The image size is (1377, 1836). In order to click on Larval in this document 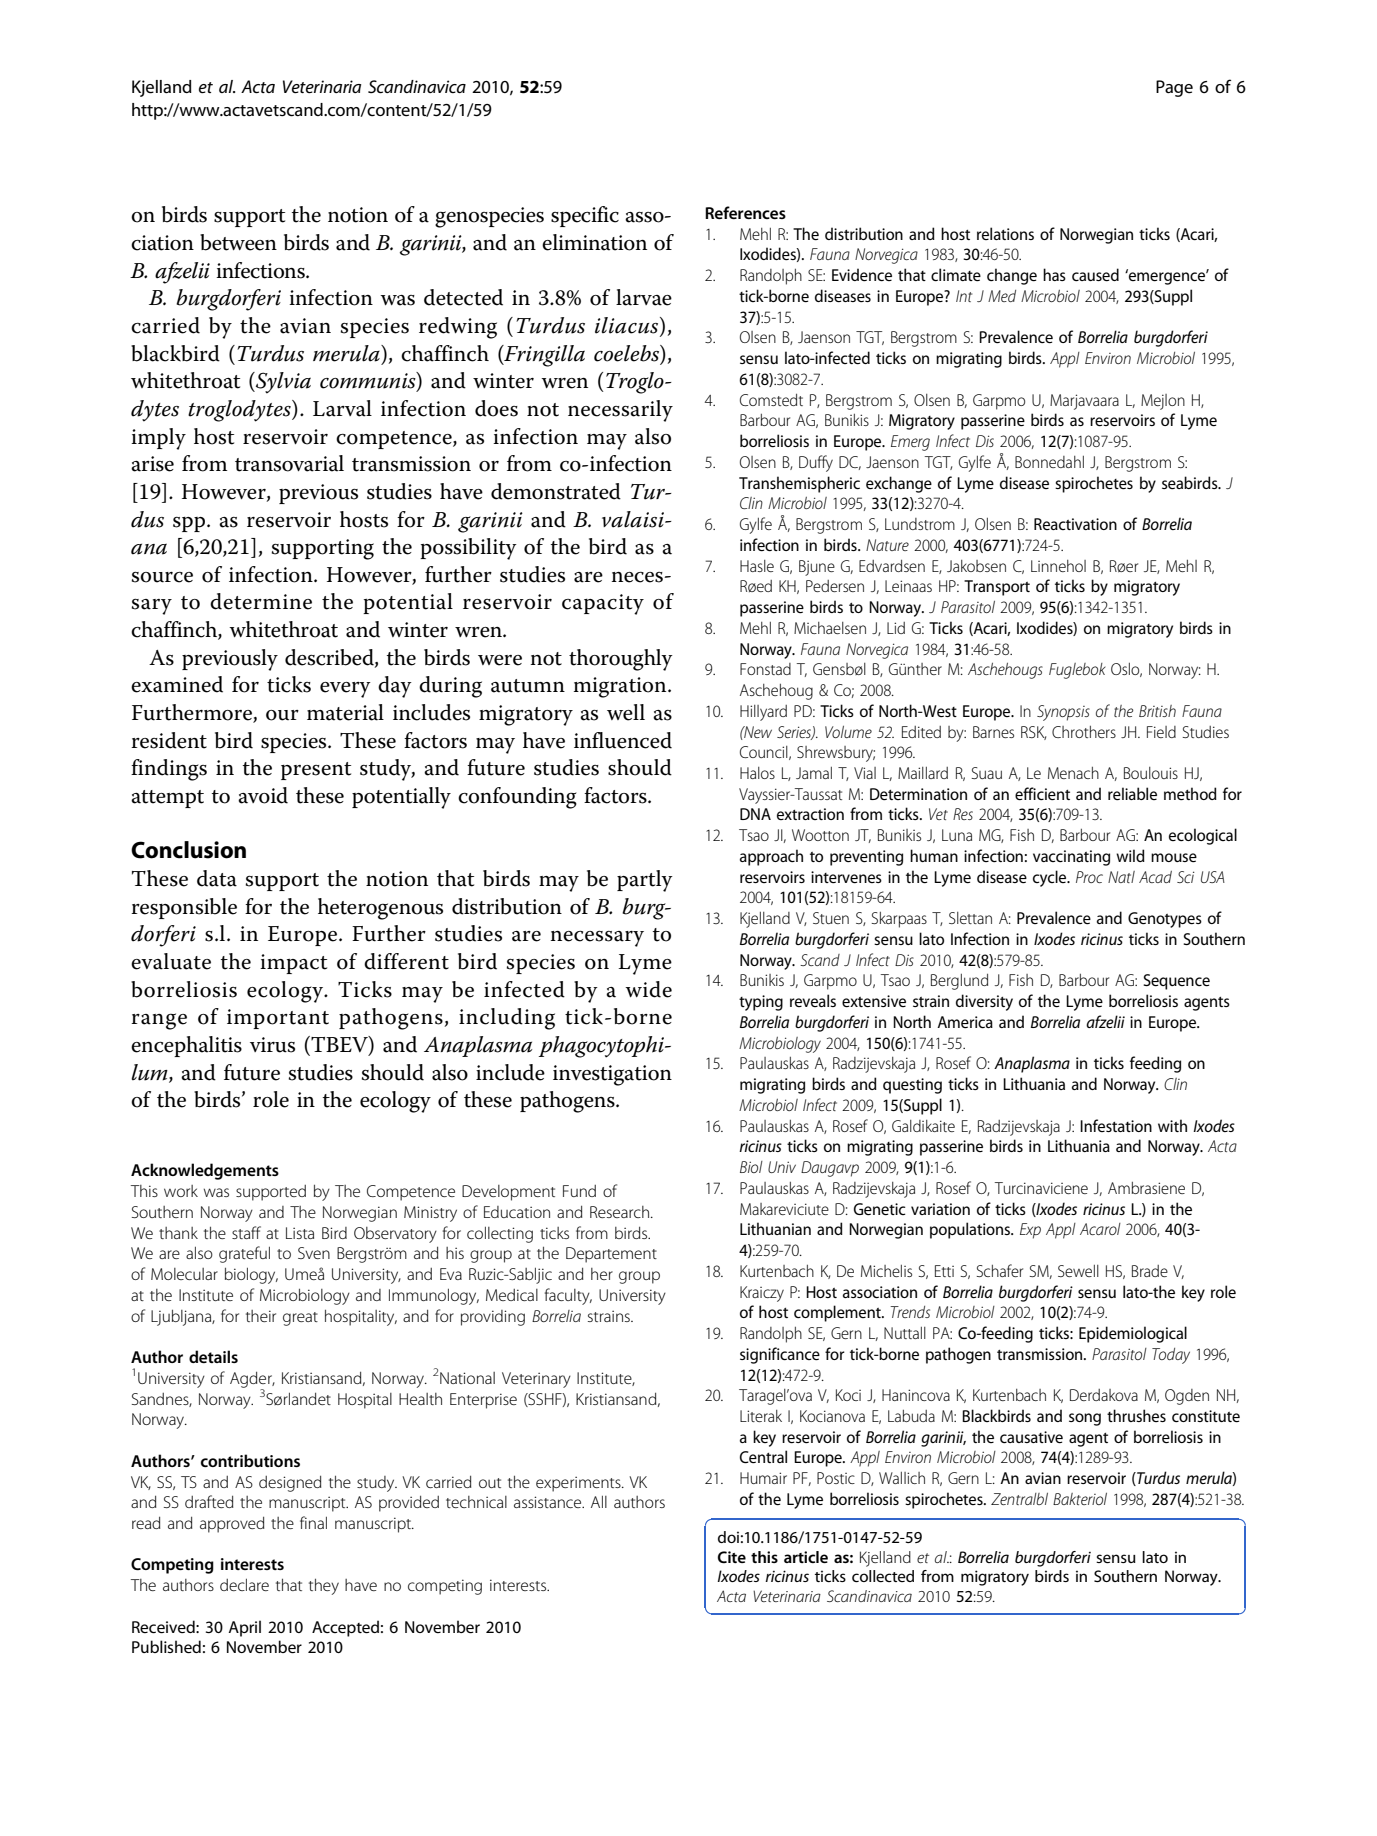, I will do `click(342, 408)`.
